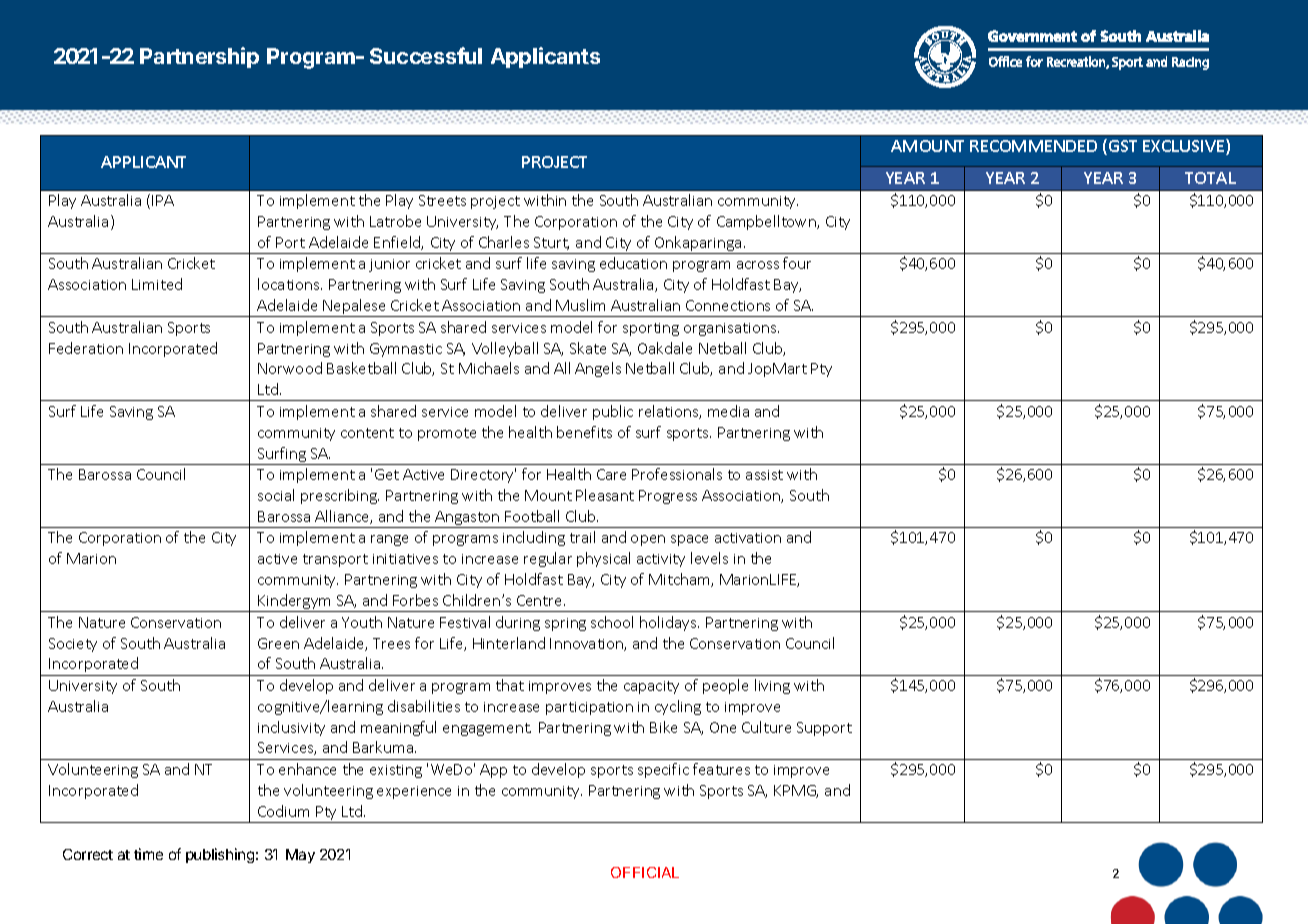  I want to click on assist, so click(764, 475).
